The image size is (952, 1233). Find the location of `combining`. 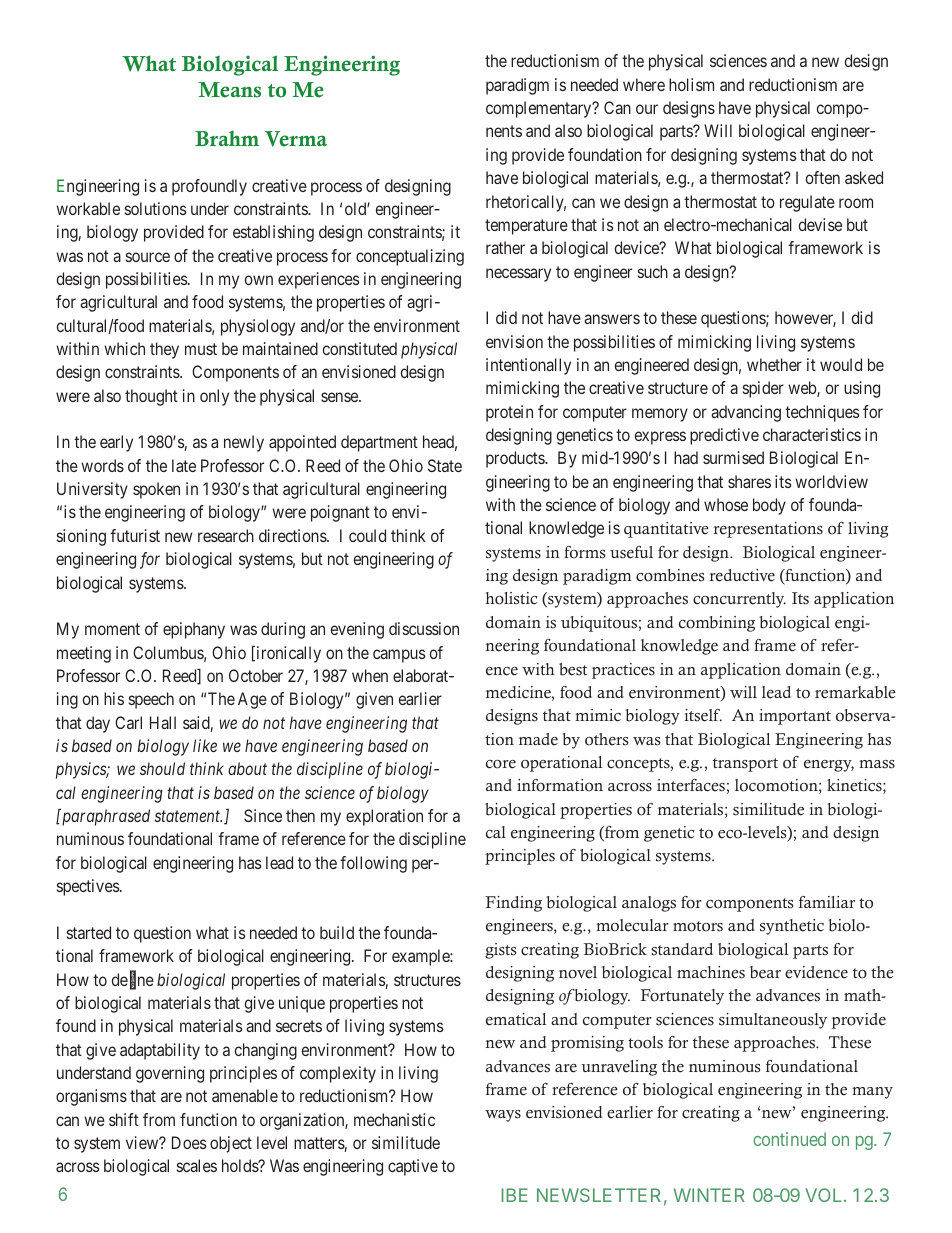

combining is located at coordinates (717, 624).
